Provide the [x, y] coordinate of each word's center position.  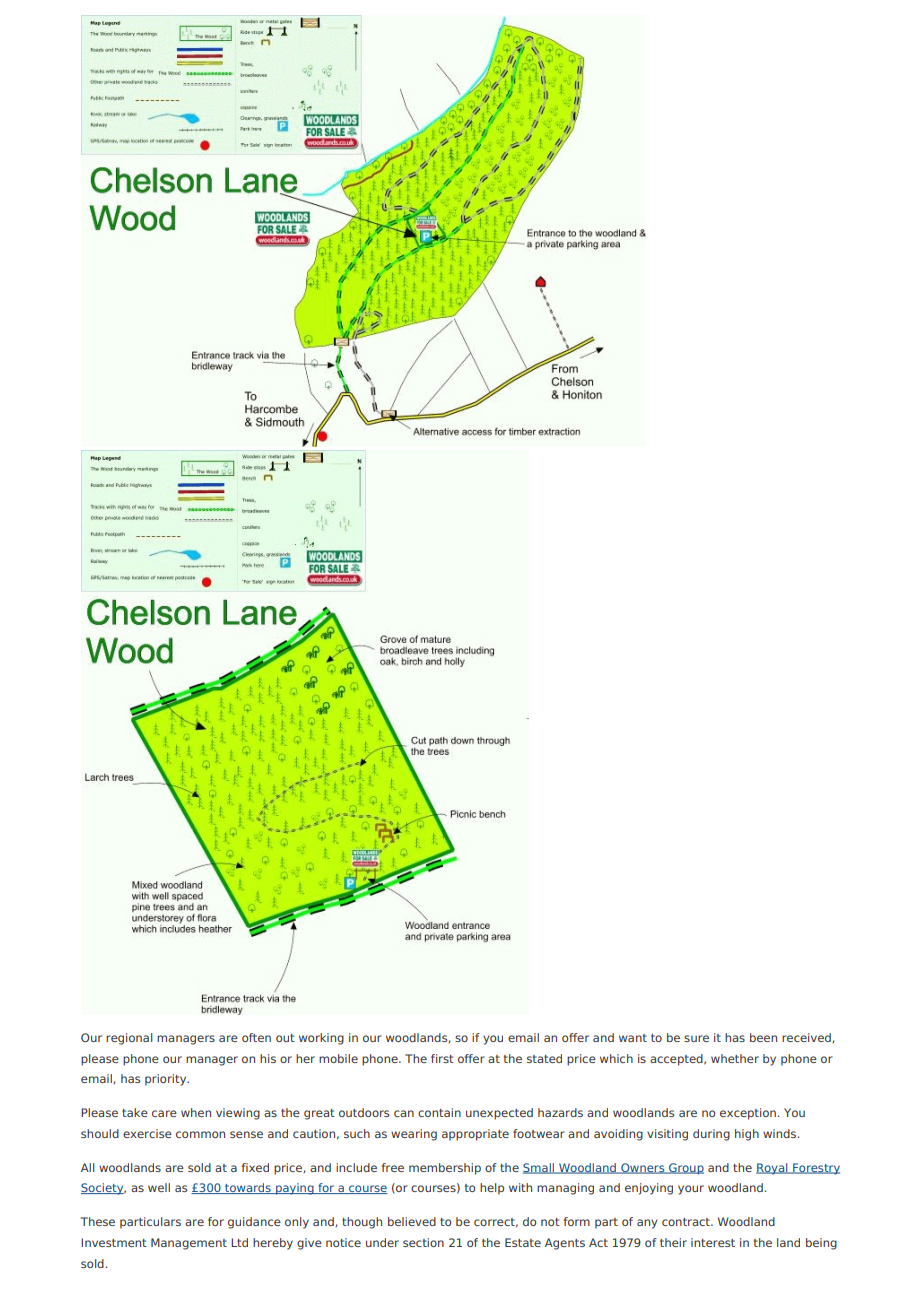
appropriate [475, 1135]
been [763, 1037]
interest [713, 1242]
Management [189, 1244]
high [747, 1135]
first [442, 1058]
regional [129, 1039]
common [200, 1134]
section [423, 1242]
